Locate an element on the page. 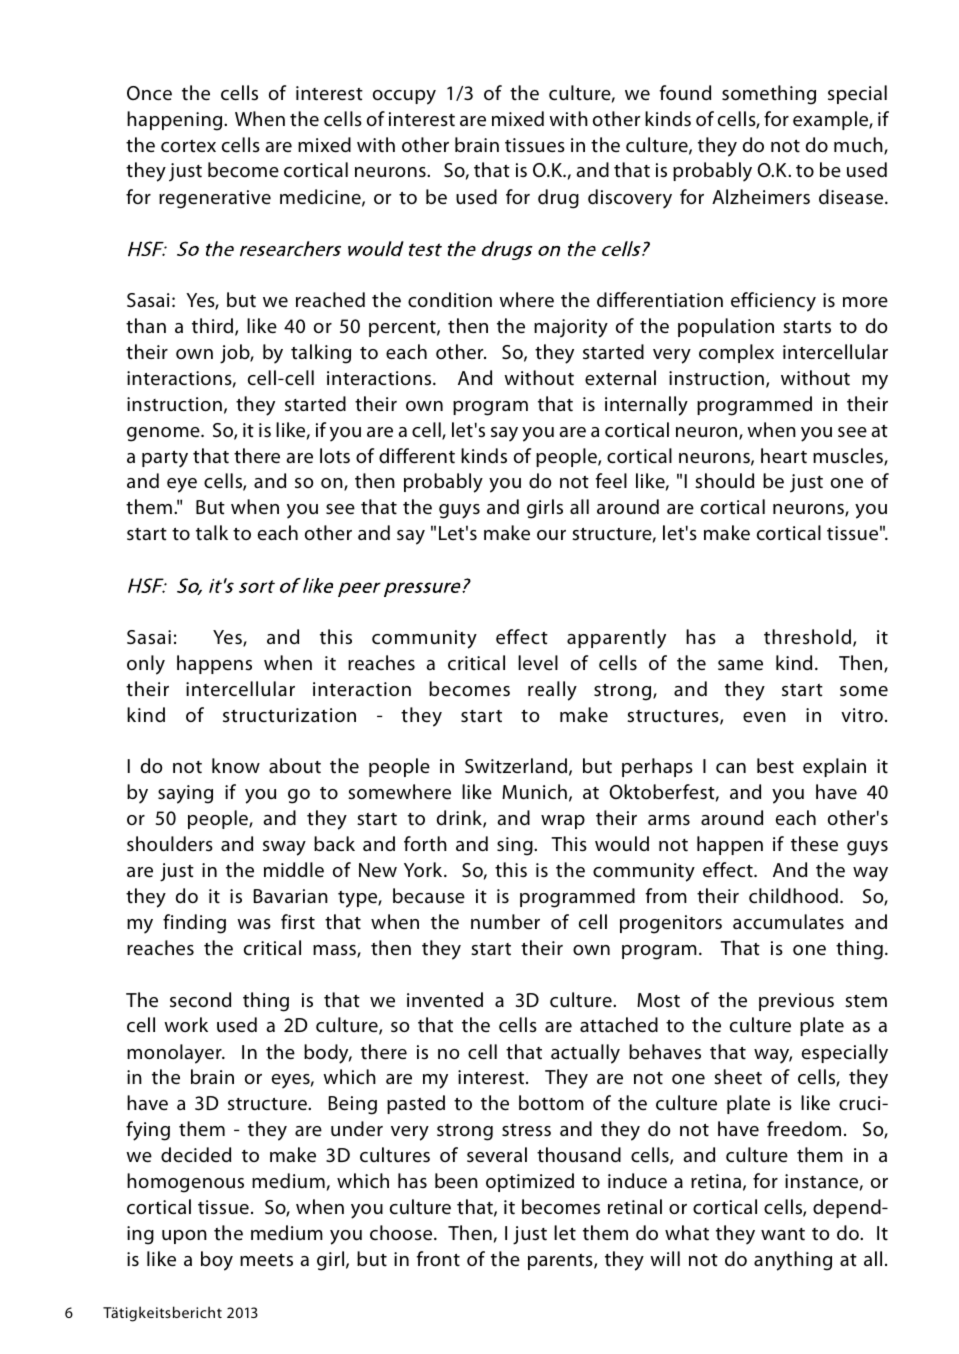 The image size is (959, 1354). much is located at coordinates (859, 146).
